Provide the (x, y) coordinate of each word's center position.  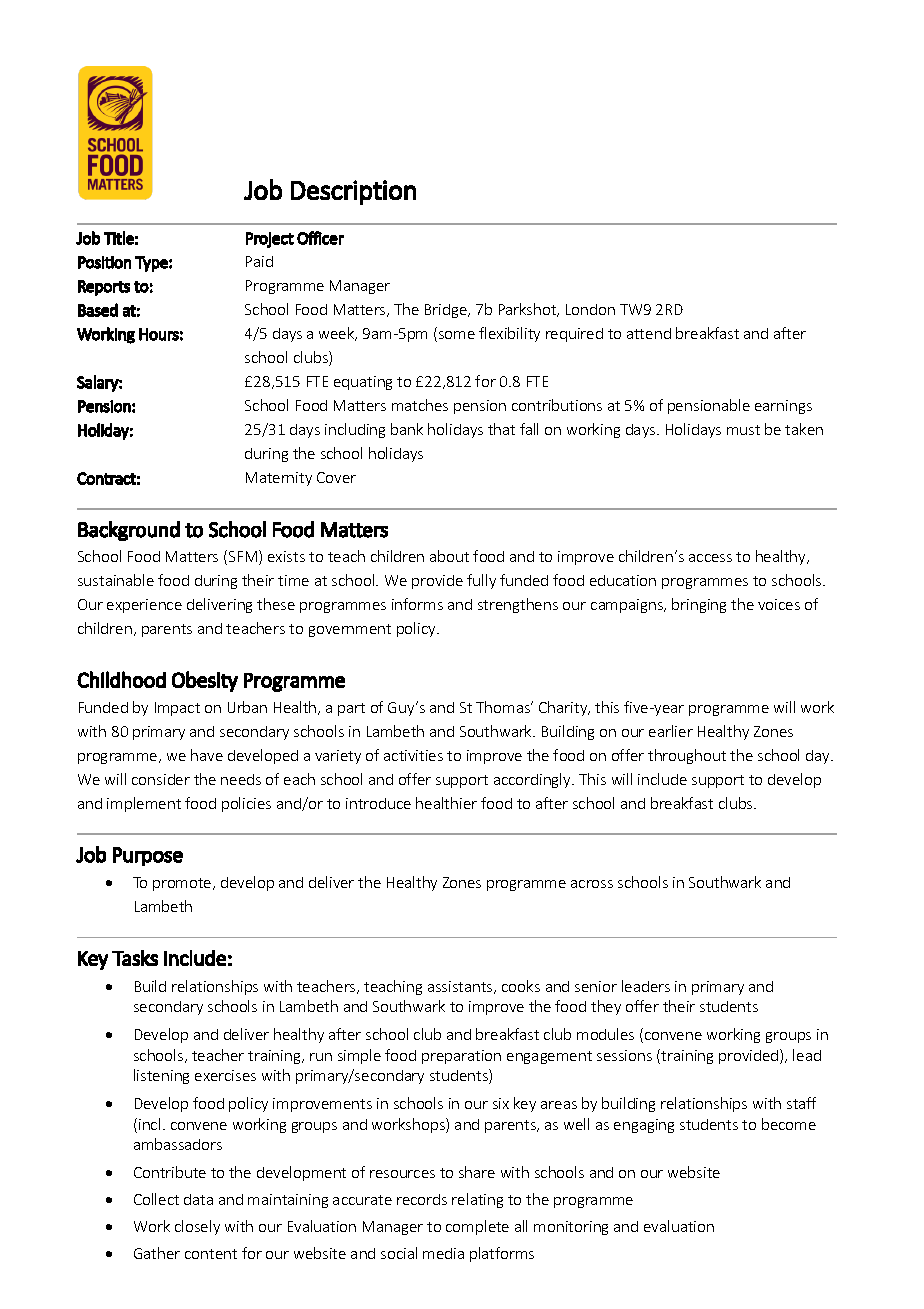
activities (413, 755)
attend (649, 333)
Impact (177, 709)
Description (353, 192)
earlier (671, 731)
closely (197, 1227)
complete (477, 1227)
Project (270, 240)
